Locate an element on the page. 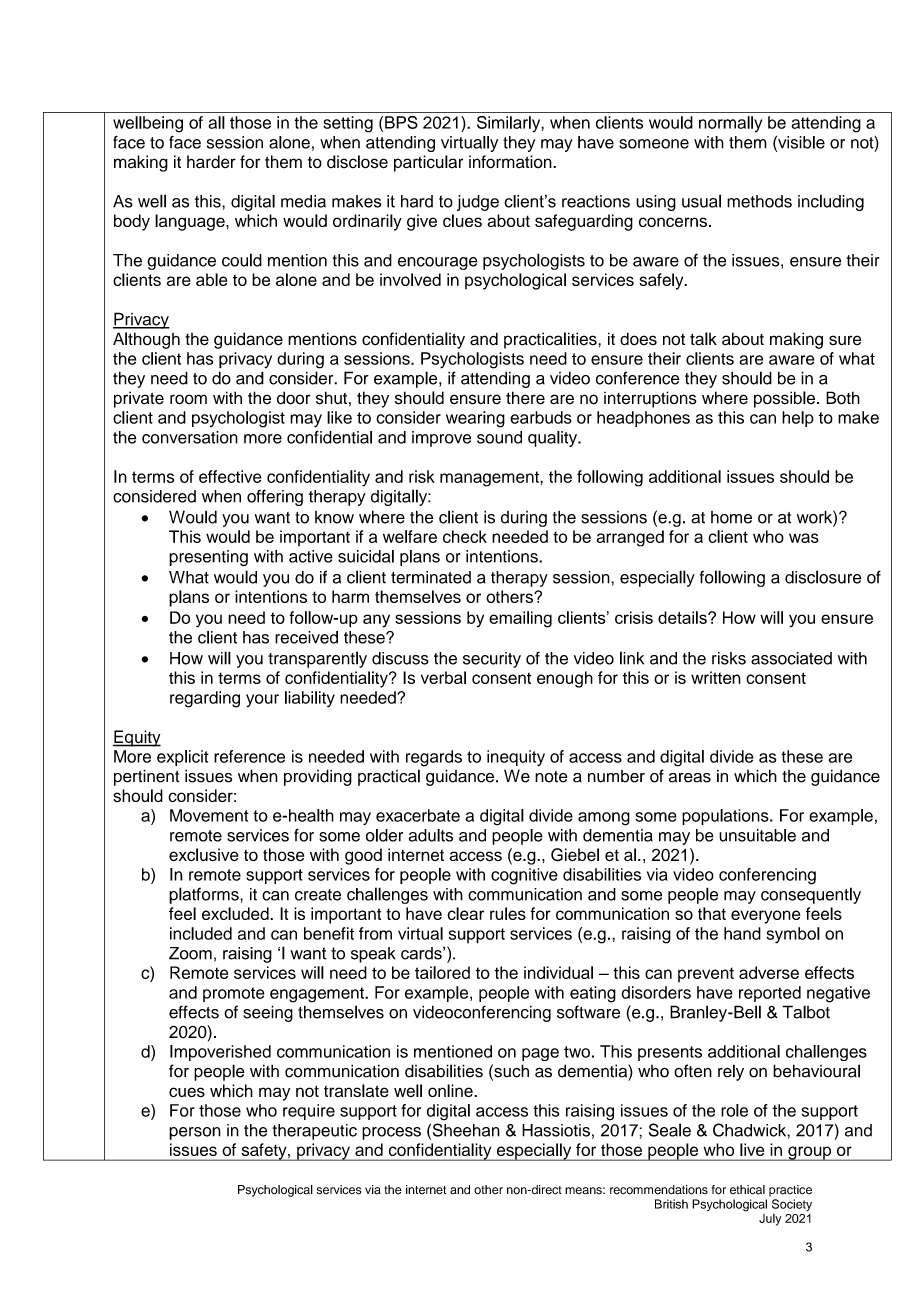 Image resolution: width=924 pixels, height=1309 pixels. associated is located at coordinates (791, 658).
